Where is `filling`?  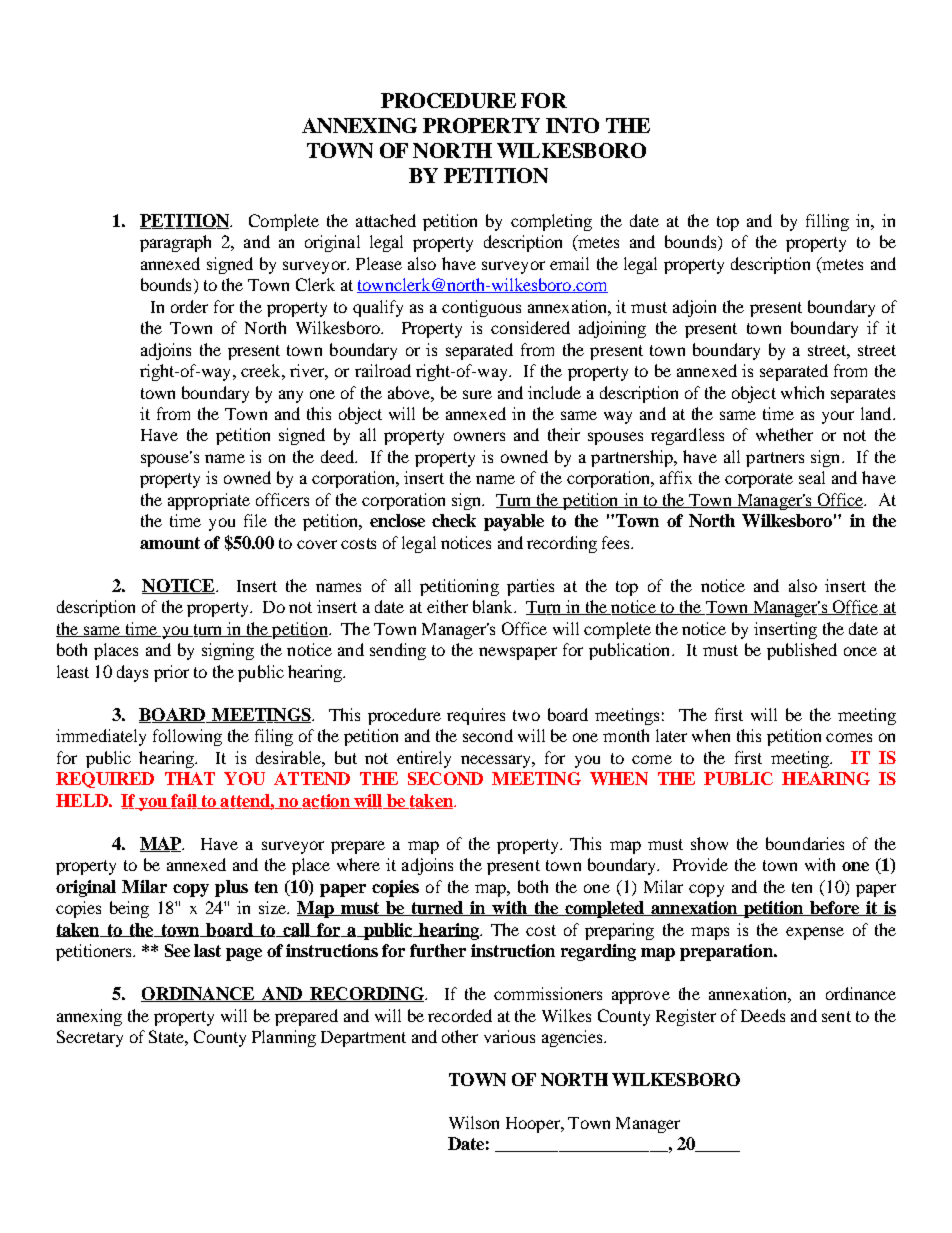 filling is located at coordinates (827, 222).
